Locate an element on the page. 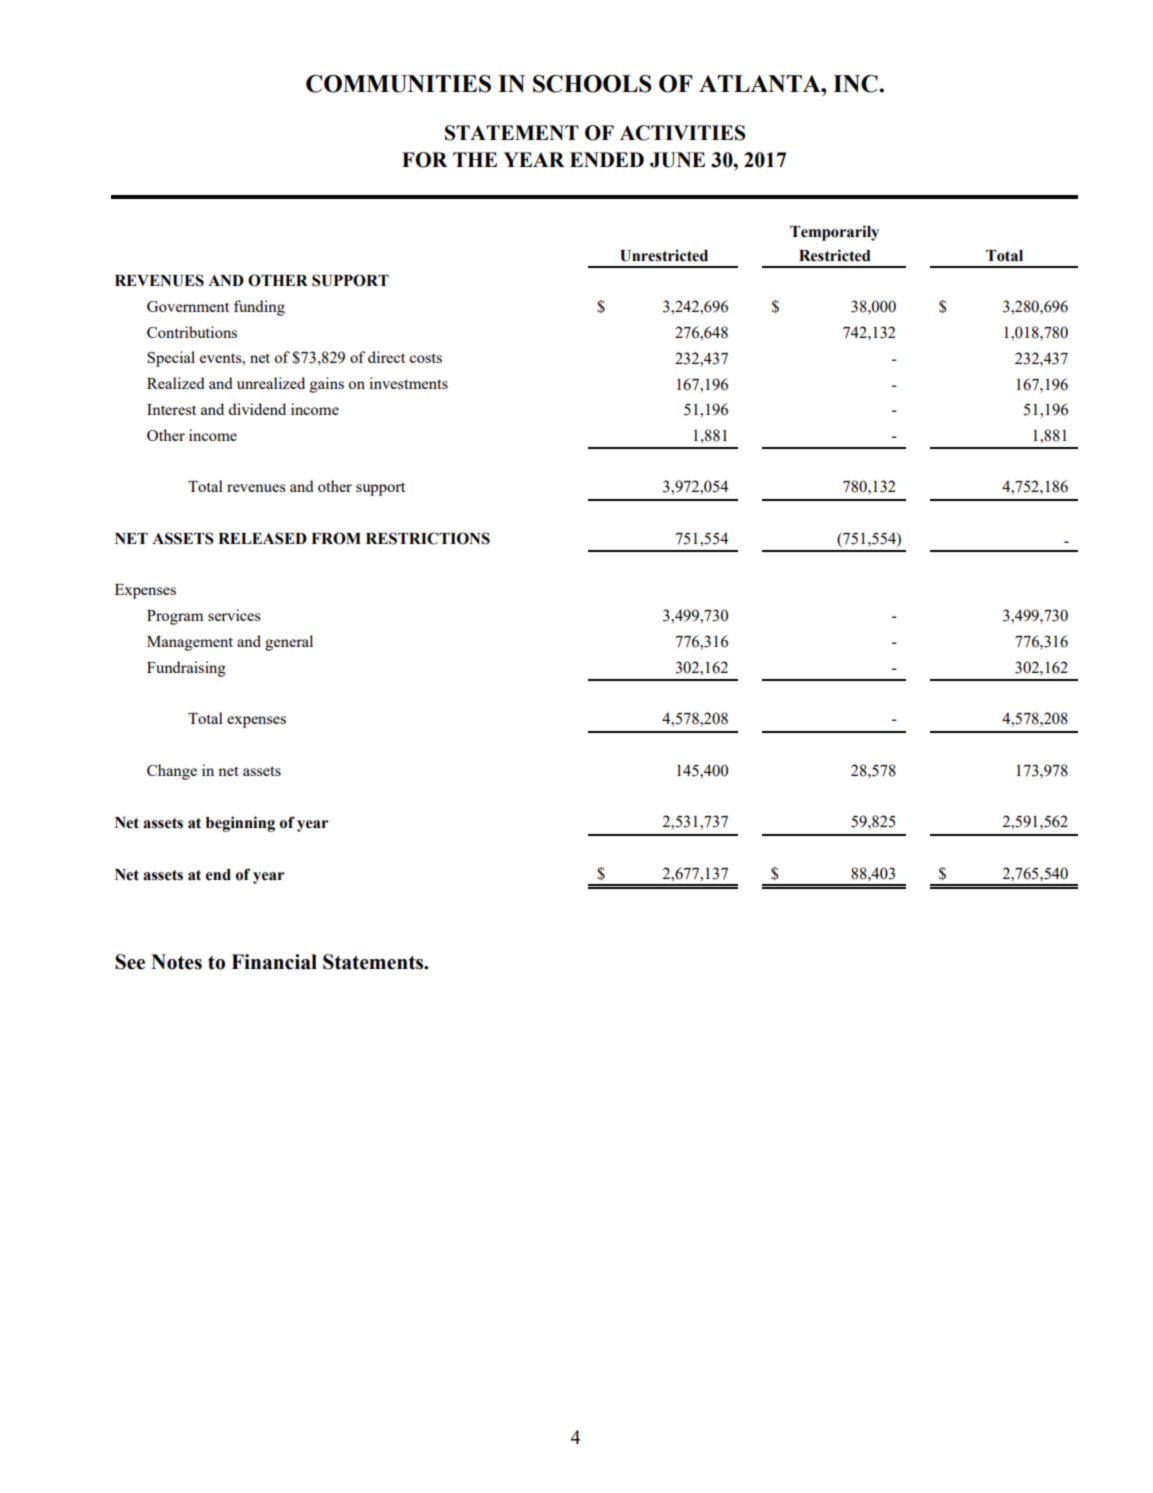 The width and height of the image is (1153, 1493). COMMUNITIES is located at coordinates (398, 84).
